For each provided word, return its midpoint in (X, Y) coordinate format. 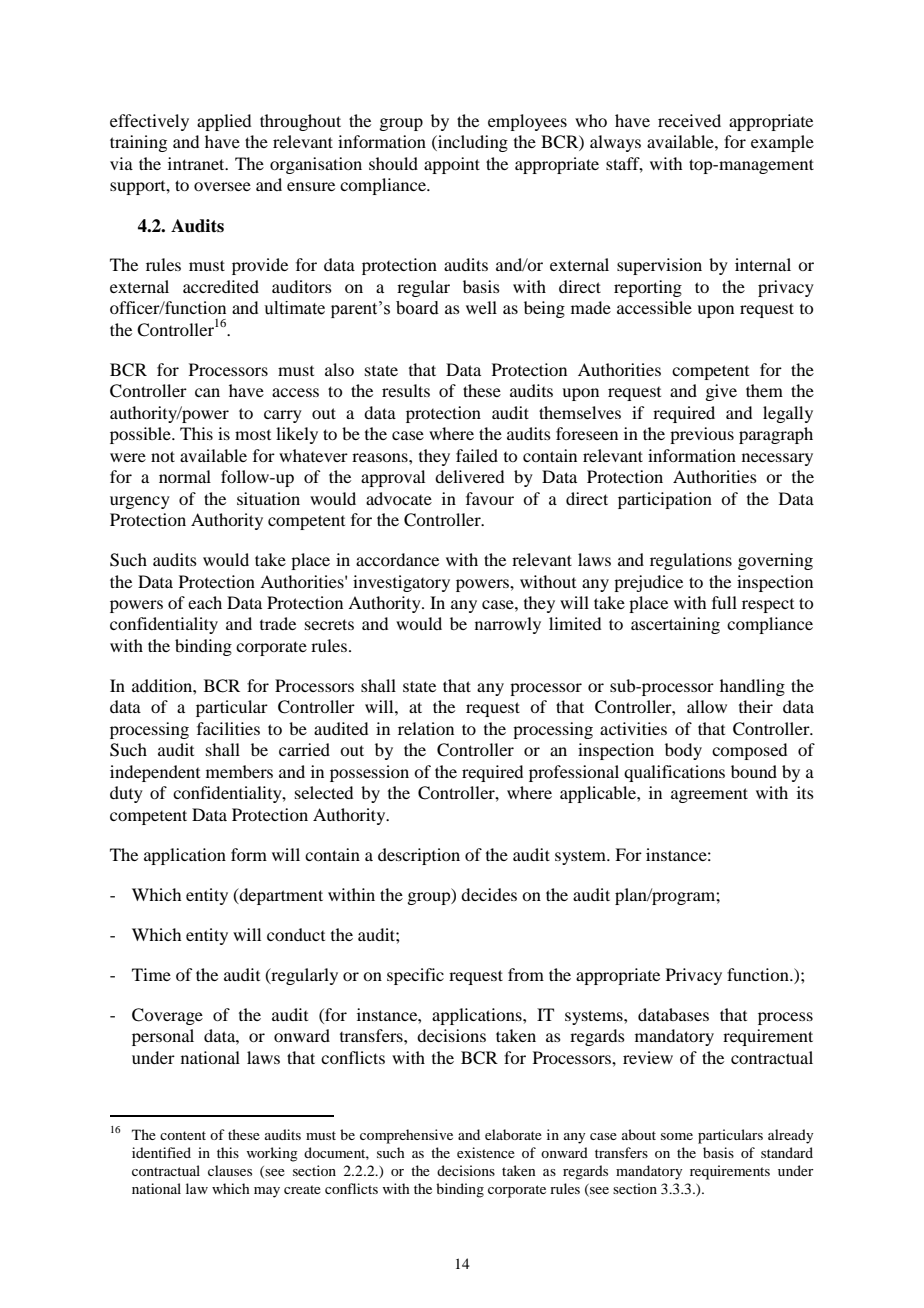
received (689, 120)
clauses (230, 1170)
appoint (452, 165)
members (239, 771)
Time (151, 974)
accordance (397, 559)
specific (415, 976)
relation (426, 728)
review (648, 1057)
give (721, 392)
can (207, 392)
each (205, 602)
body (683, 751)
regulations (691, 561)
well (481, 307)
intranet (197, 163)
